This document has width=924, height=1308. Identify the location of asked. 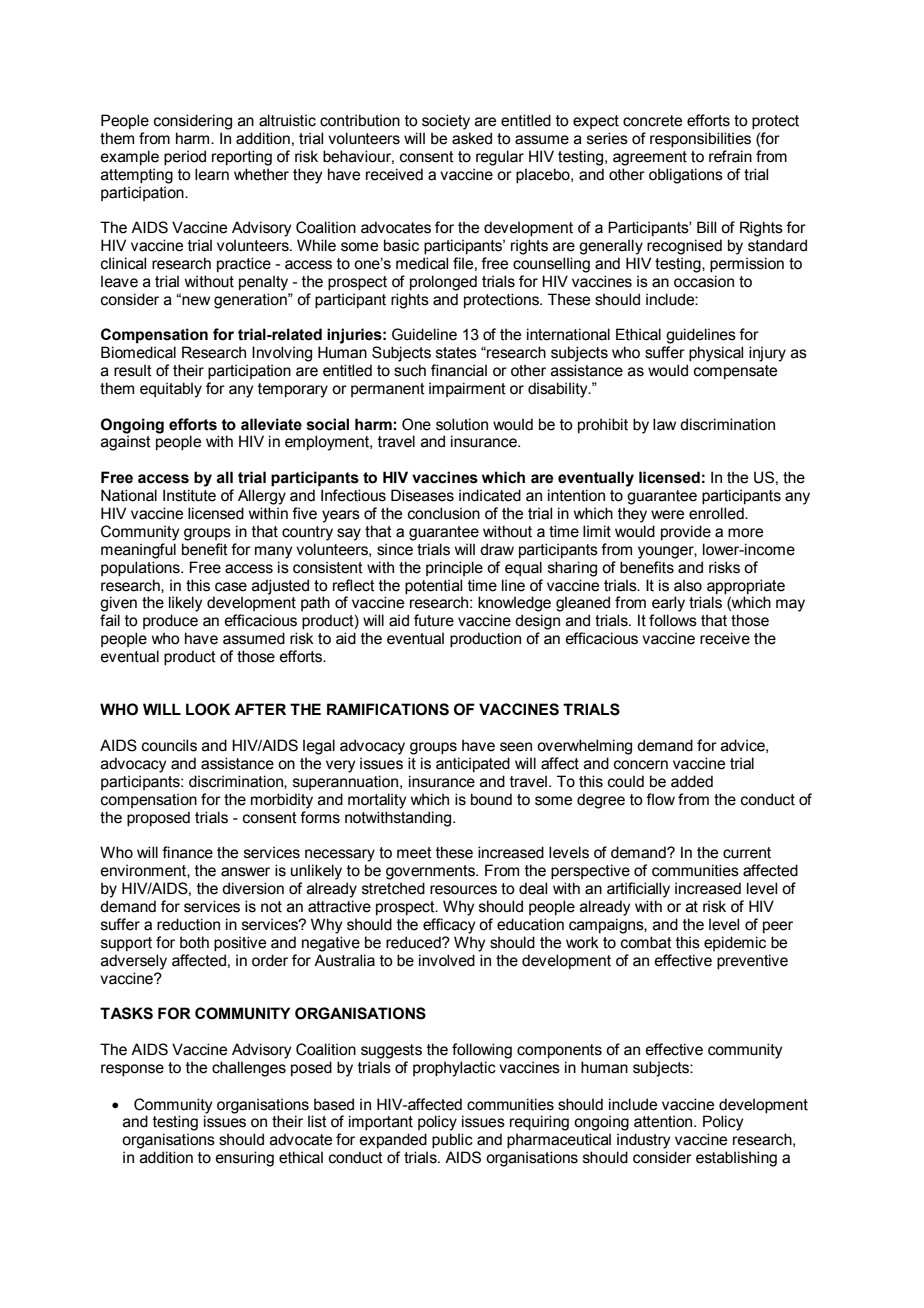
(472, 138).
